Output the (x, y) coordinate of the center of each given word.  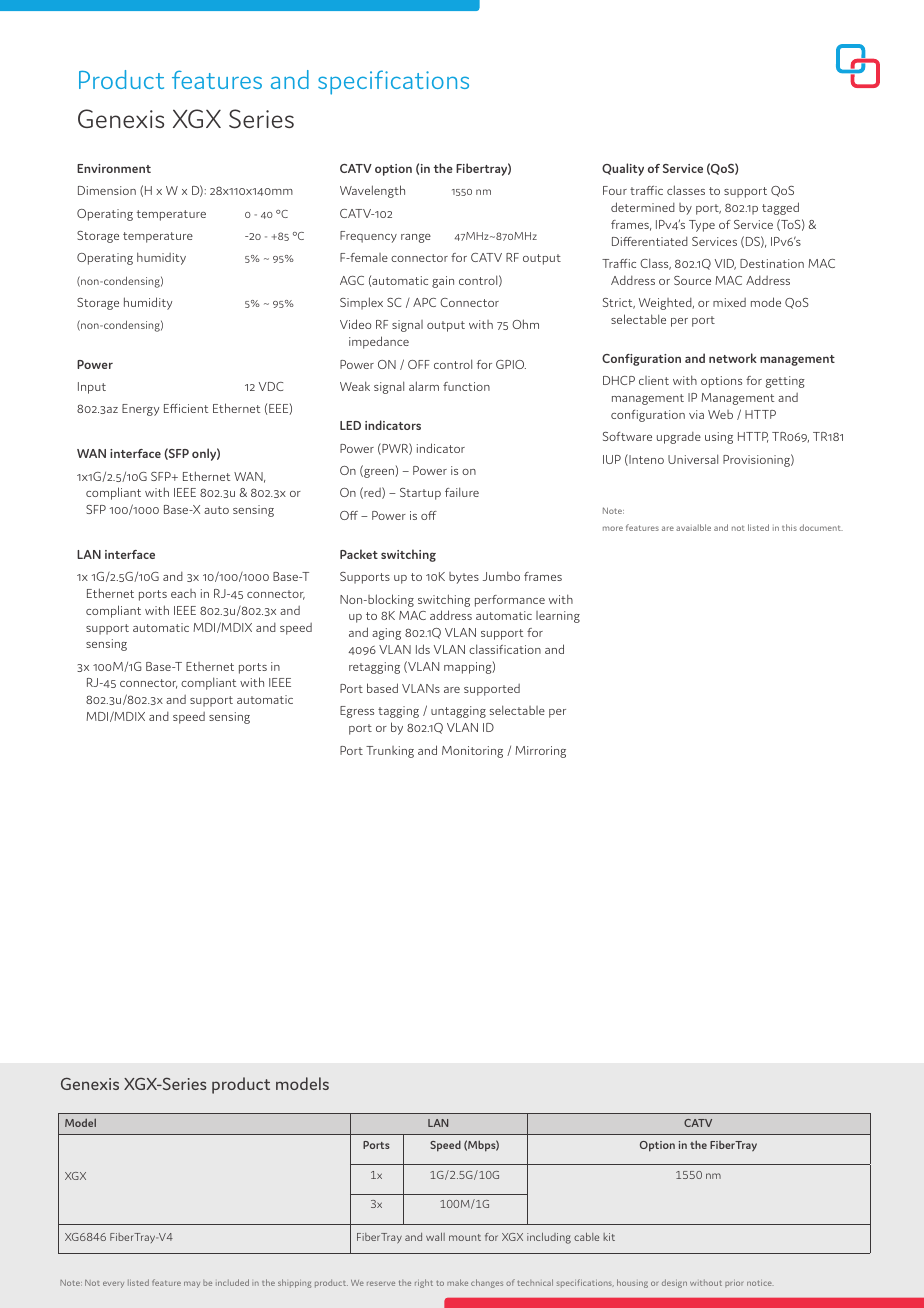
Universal (693, 459)
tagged (780, 208)
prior (734, 1284)
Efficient (186, 408)
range (416, 238)
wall (435, 1237)
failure (462, 492)
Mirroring (540, 752)
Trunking (390, 752)
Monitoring (472, 752)
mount (465, 1237)
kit (609, 1237)
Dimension (107, 190)
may (192, 1284)
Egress (357, 712)
